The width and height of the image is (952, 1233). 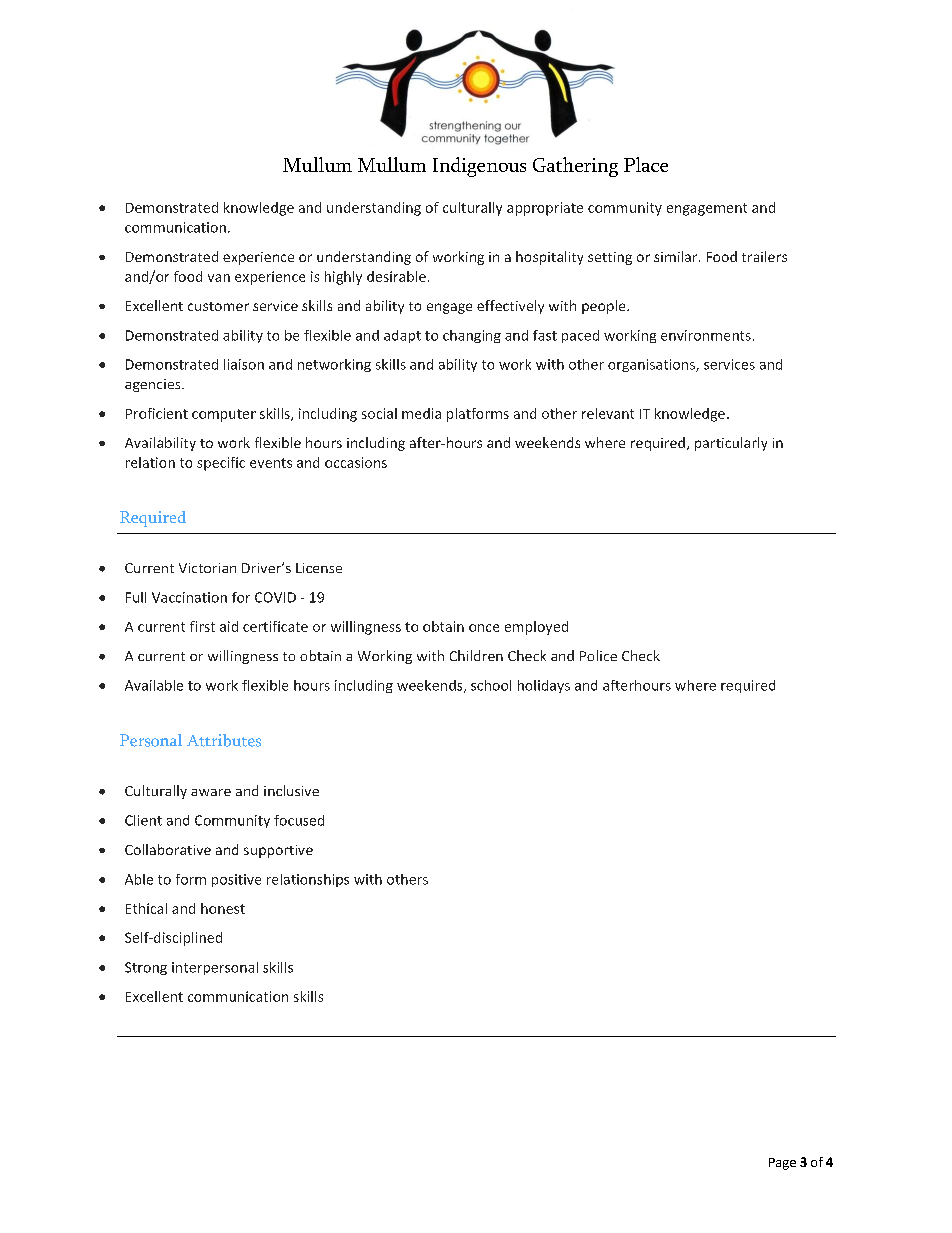 I want to click on Place, so click(x=646, y=164).
